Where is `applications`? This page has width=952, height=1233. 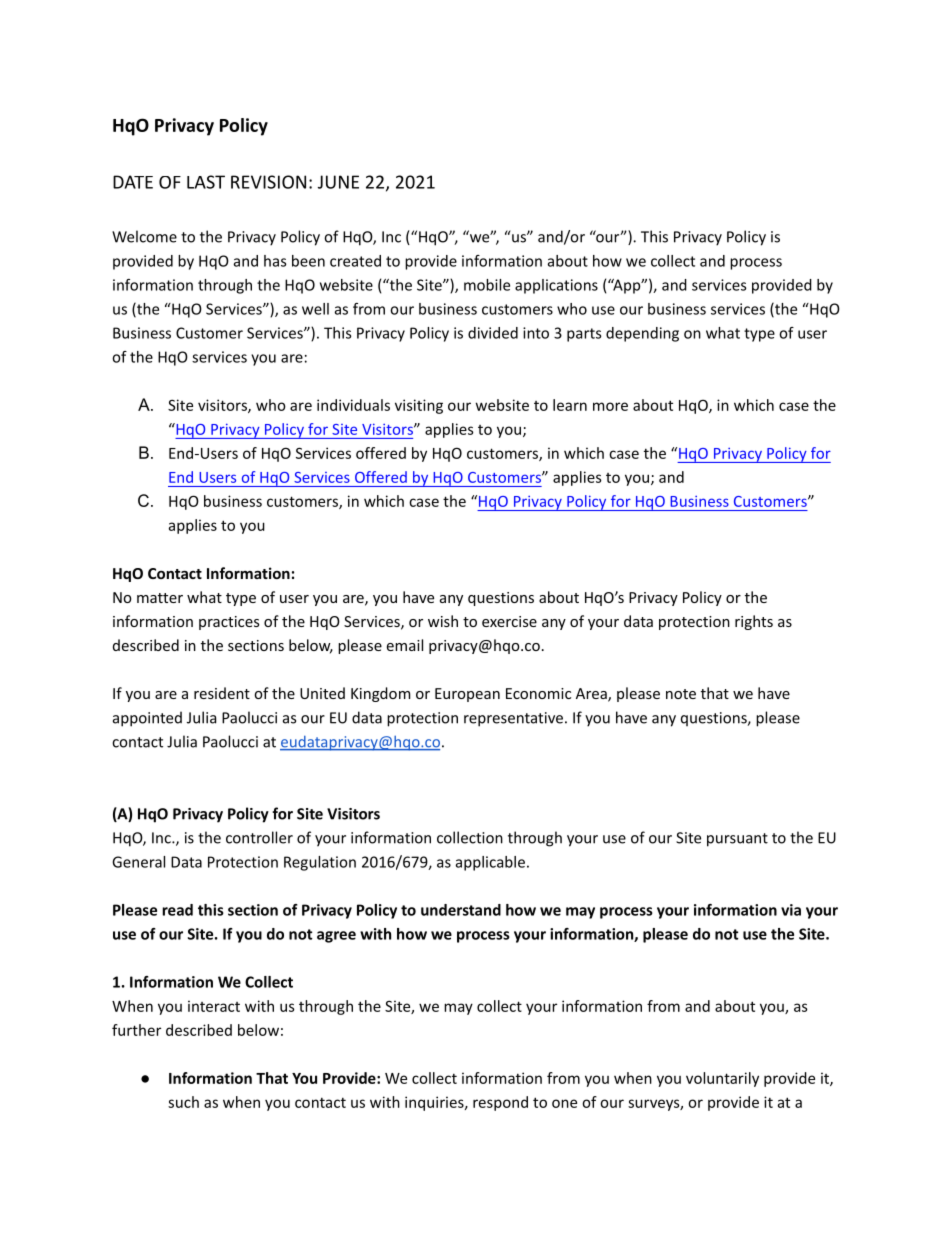 applications is located at coordinates (556, 286).
